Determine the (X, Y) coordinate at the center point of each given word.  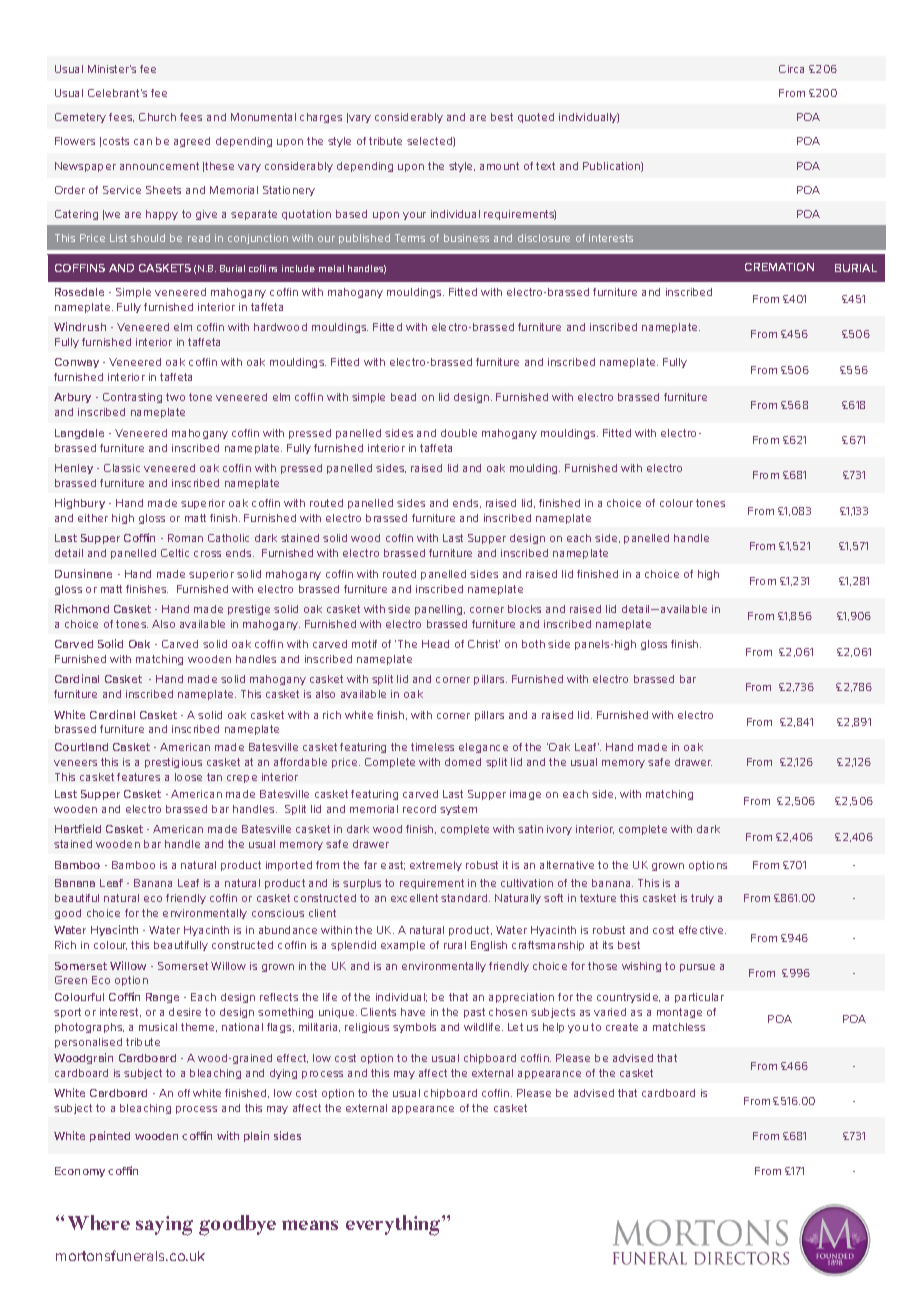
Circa (791, 69)
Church (157, 117)
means (310, 1225)
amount (499, 166)
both (533, 644)
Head (435, 644)
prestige (249, 610)
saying (164, 1226)
